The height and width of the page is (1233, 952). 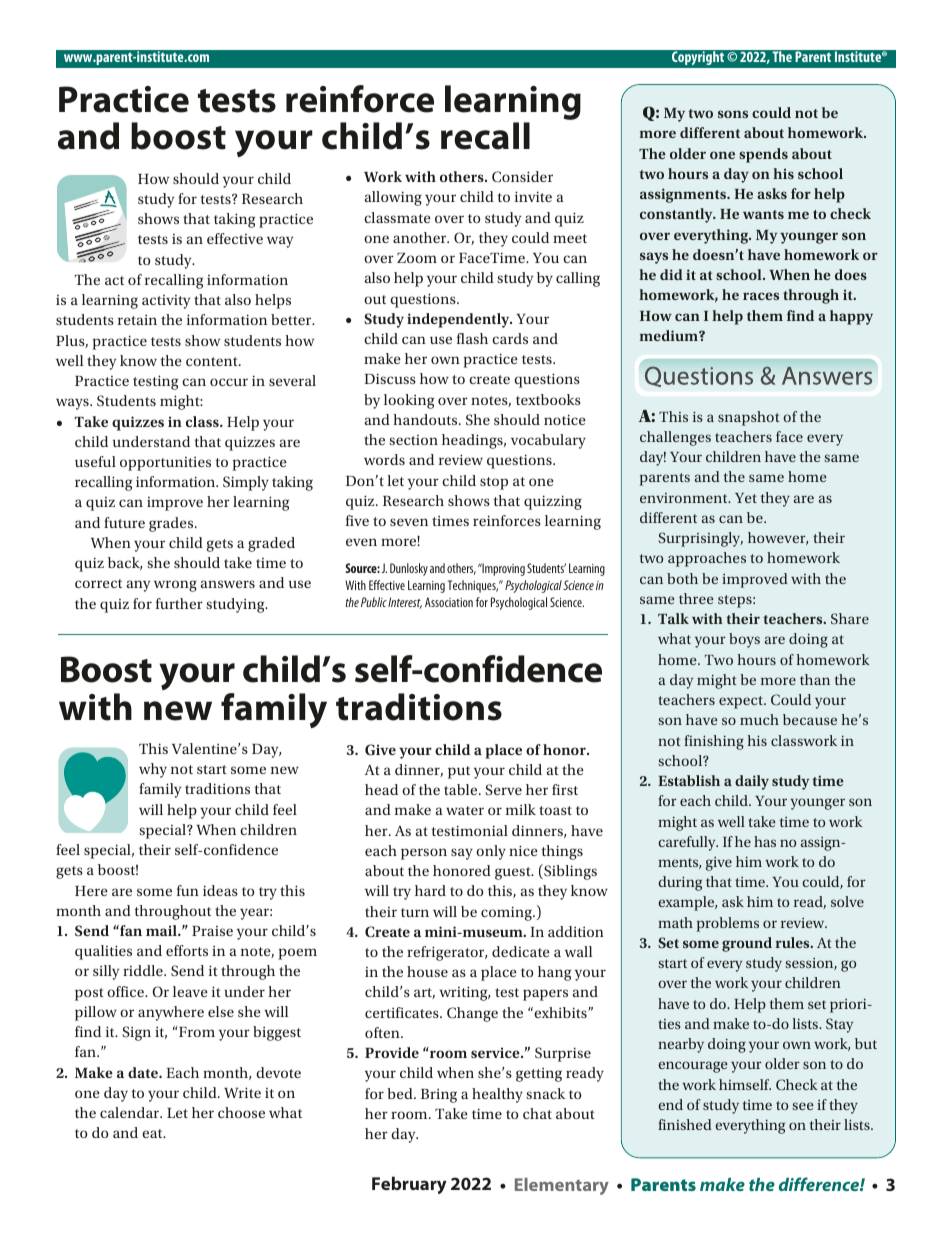 I want to click on spends, so click(x=763, y=155).
